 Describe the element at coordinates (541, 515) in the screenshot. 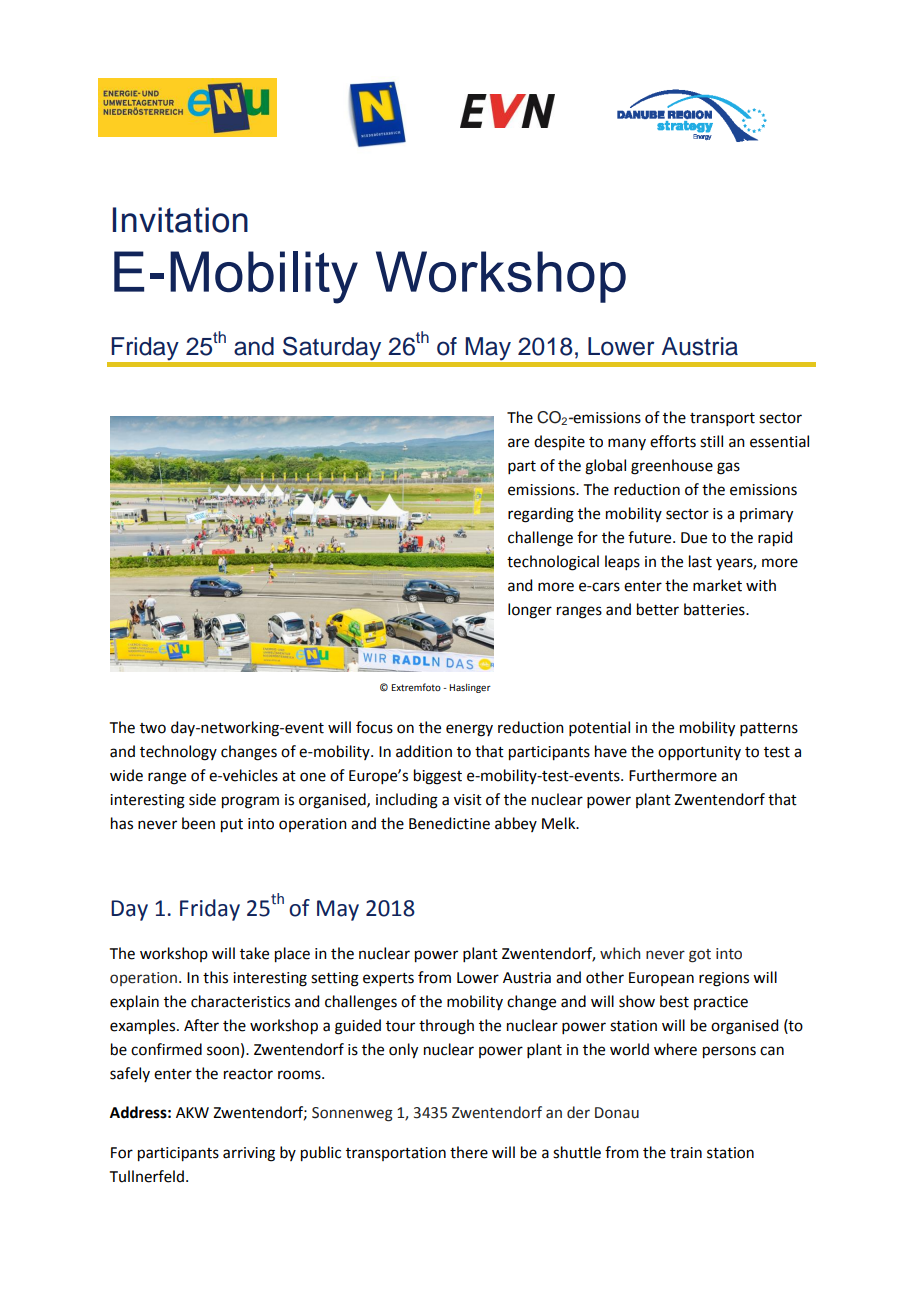

I see `regarding` at that location.
